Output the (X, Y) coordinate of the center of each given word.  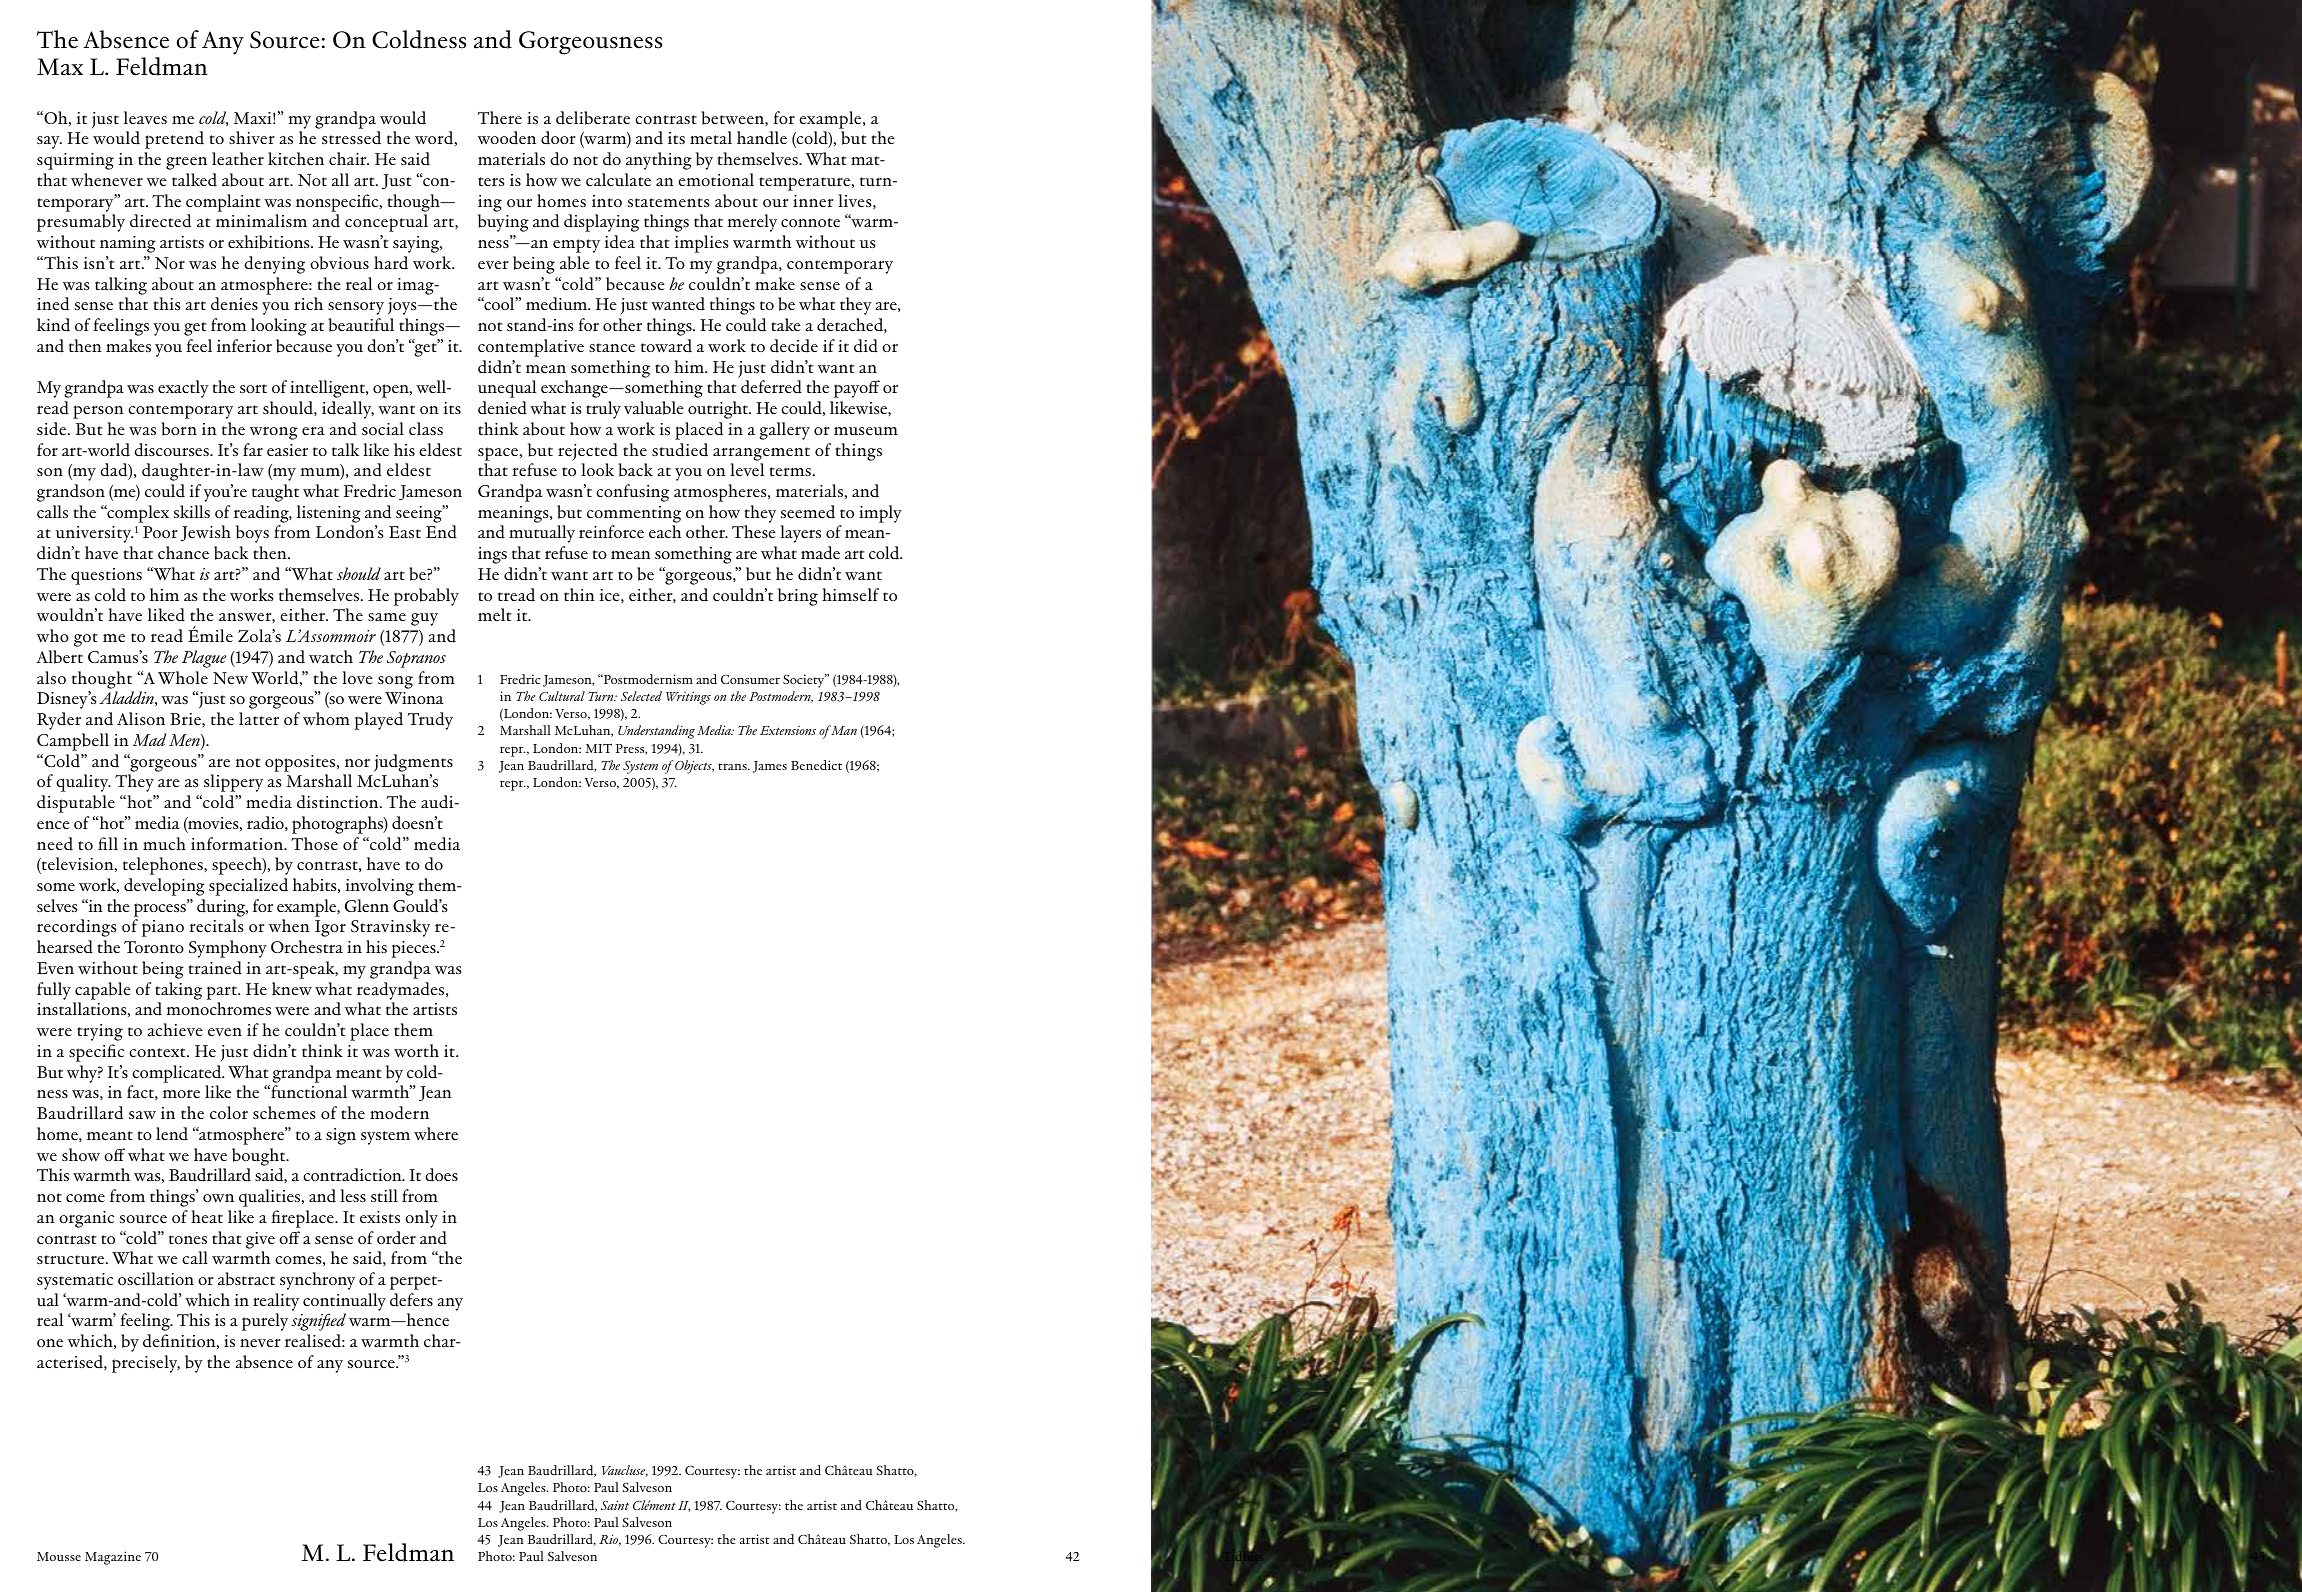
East (405, 532)
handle (762, 138)
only (421, 1219)
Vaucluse (625, 1471)
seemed (808, 512)
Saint (615, 1505)
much (164, 843)
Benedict (816, 765)
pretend (174, 140)
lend (172, 1134)
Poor (160, 532)
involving (380, 887)
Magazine (113, 1558)
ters (491, 181)
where (436, 1134)
